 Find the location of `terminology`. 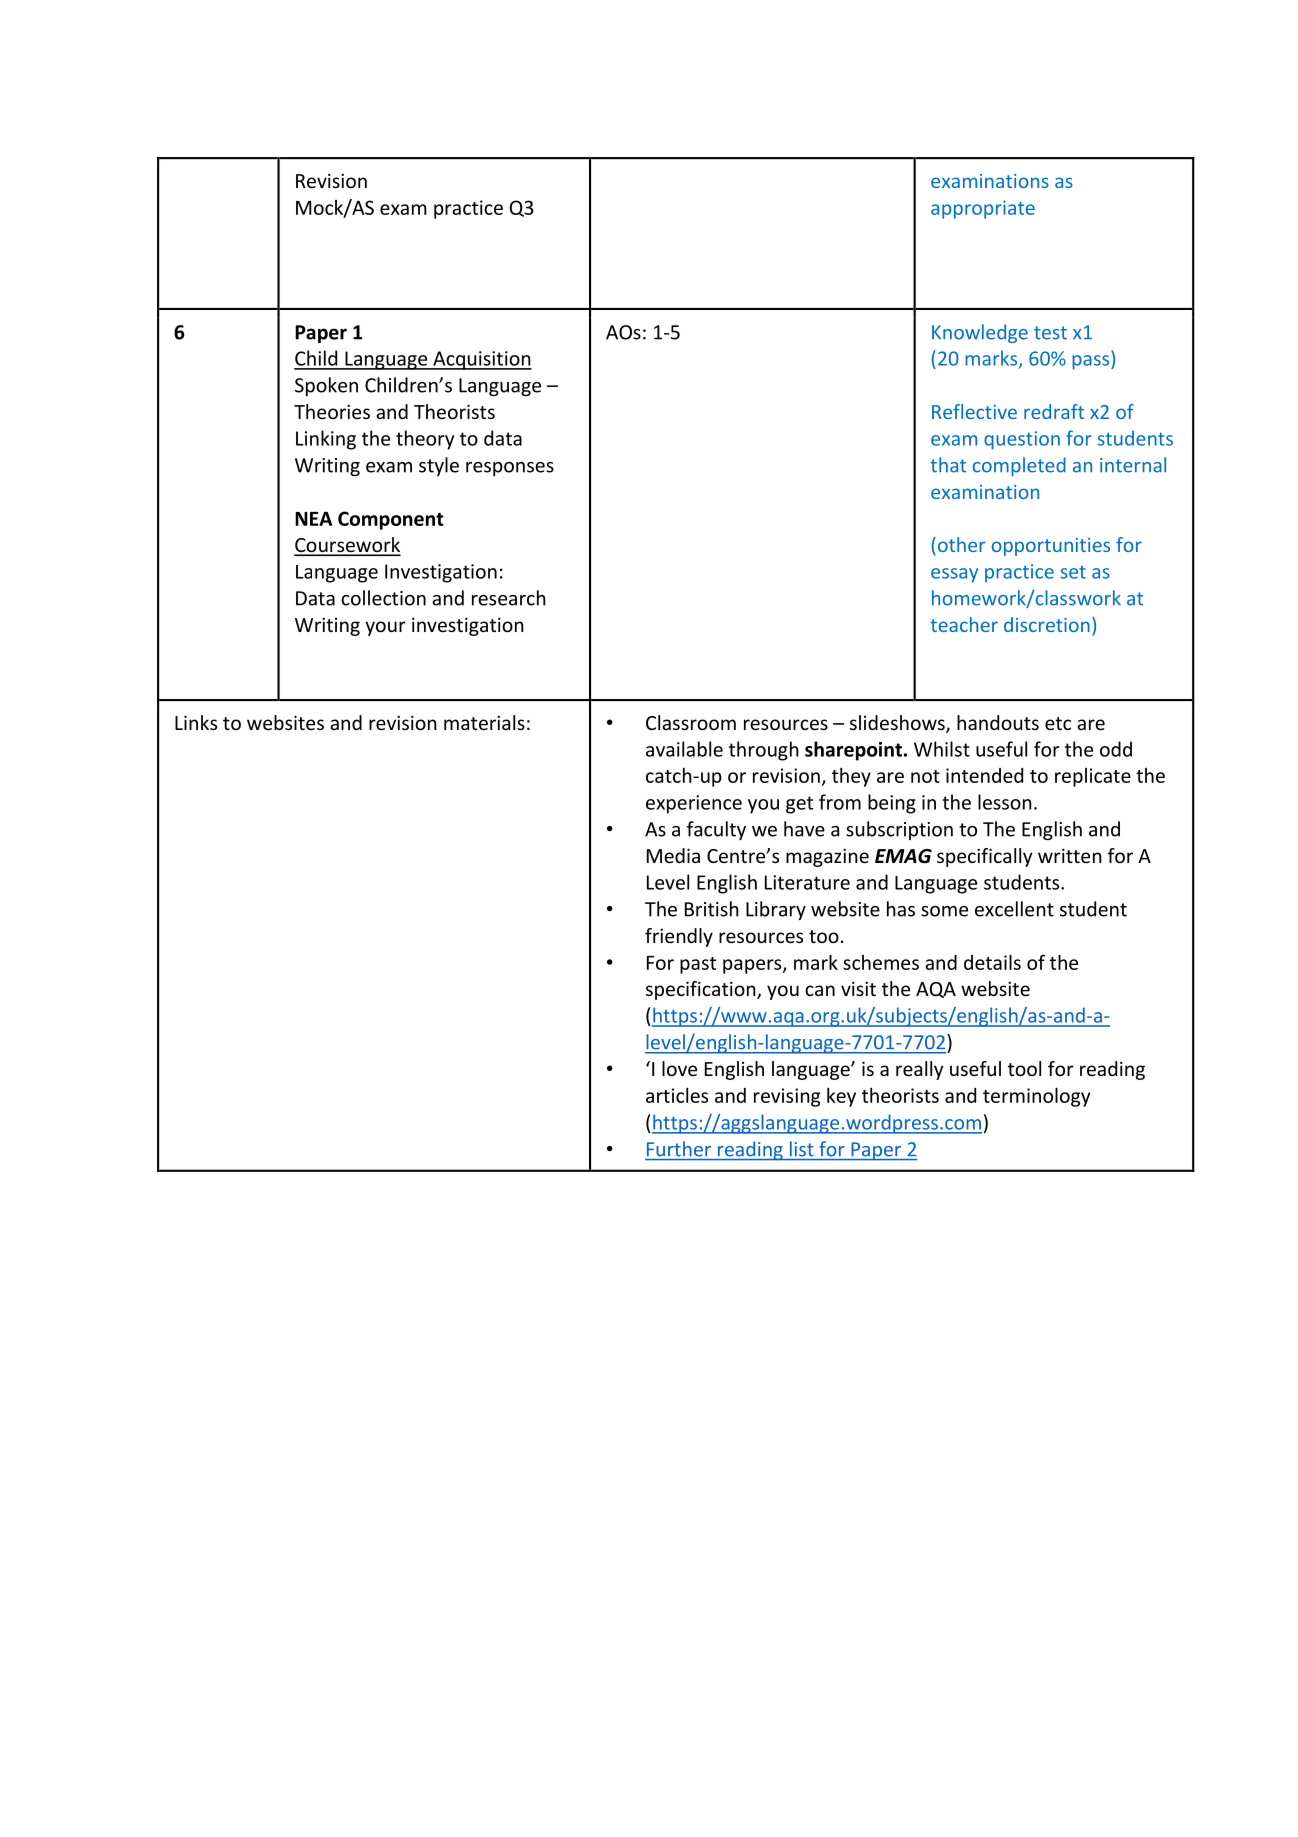

terminology is located at coordinates (1036, 1097).
